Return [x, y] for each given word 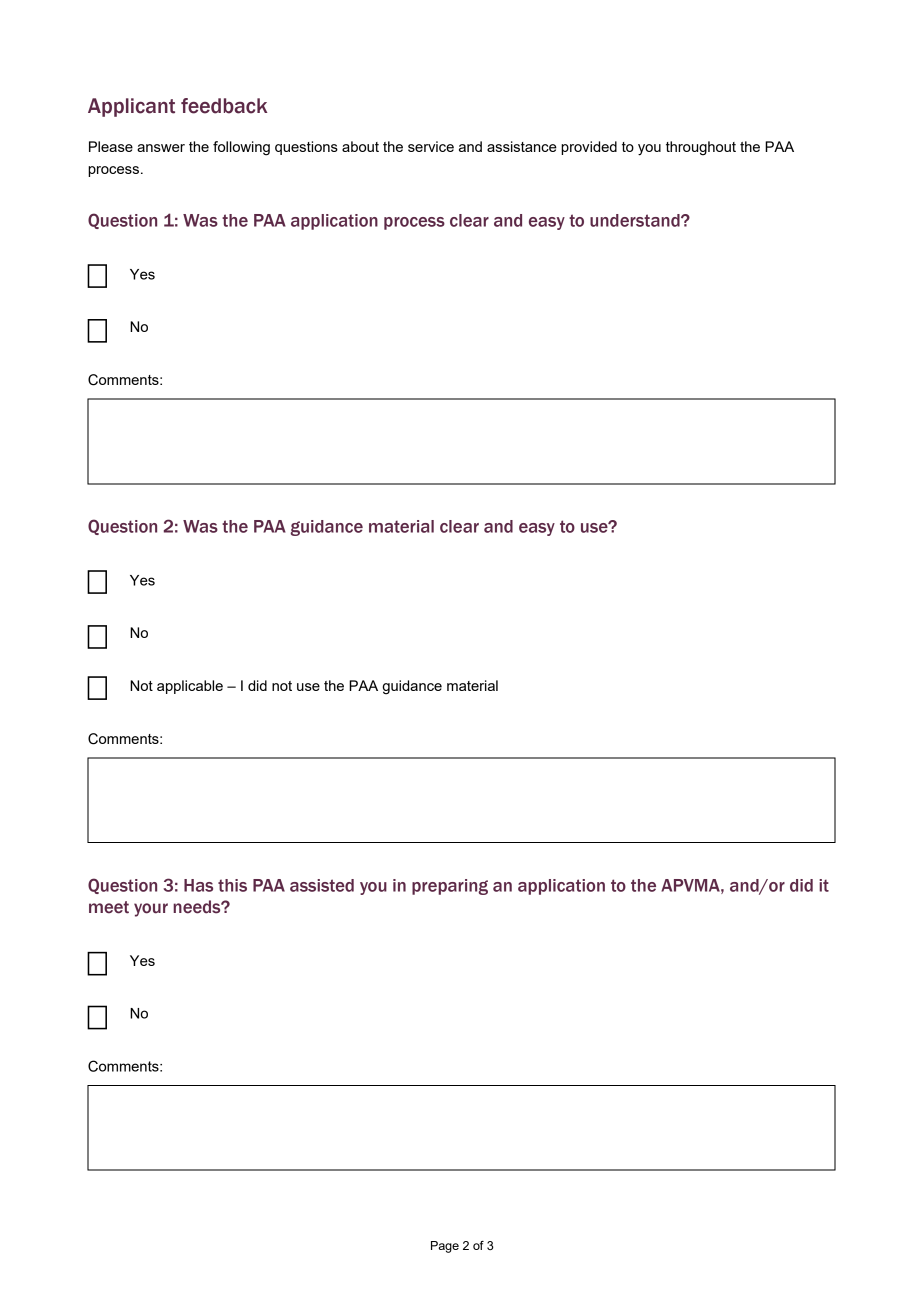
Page [445, 1247]
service [431, 146]
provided [589, 148]
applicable [190, 687]
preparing [450, 887]
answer [161, 148]
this [232, 885]
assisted [322, 885]
